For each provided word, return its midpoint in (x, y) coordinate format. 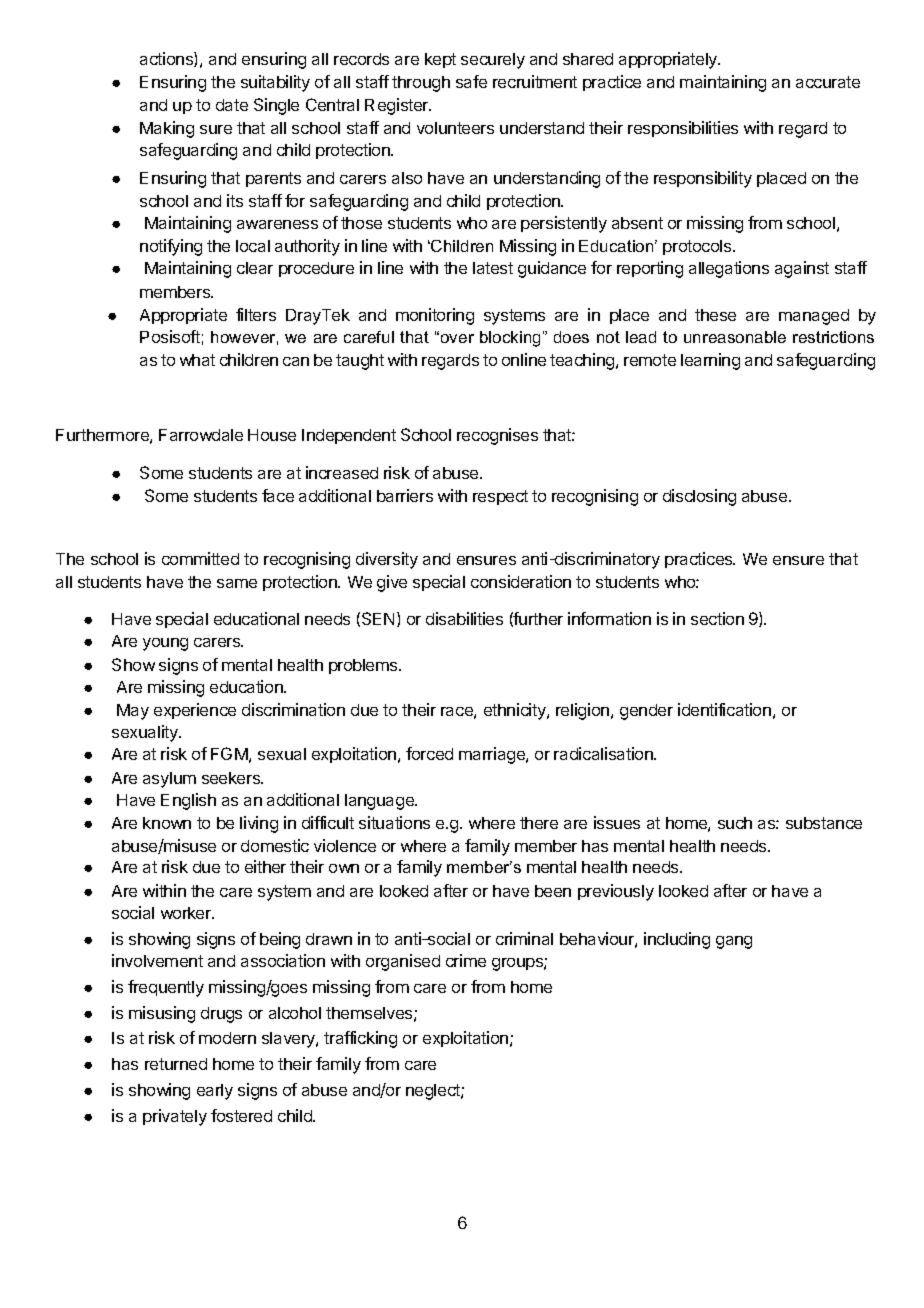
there (539, 823)
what (197, 360)
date (232, 105)
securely (493, 61)
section (717, 618)
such (735, 823)
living (259, 824)
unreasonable (735, 337)
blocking (510, 339)
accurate (828, 82)
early (215, 1092)
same (237, 583)
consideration (521, 581)
